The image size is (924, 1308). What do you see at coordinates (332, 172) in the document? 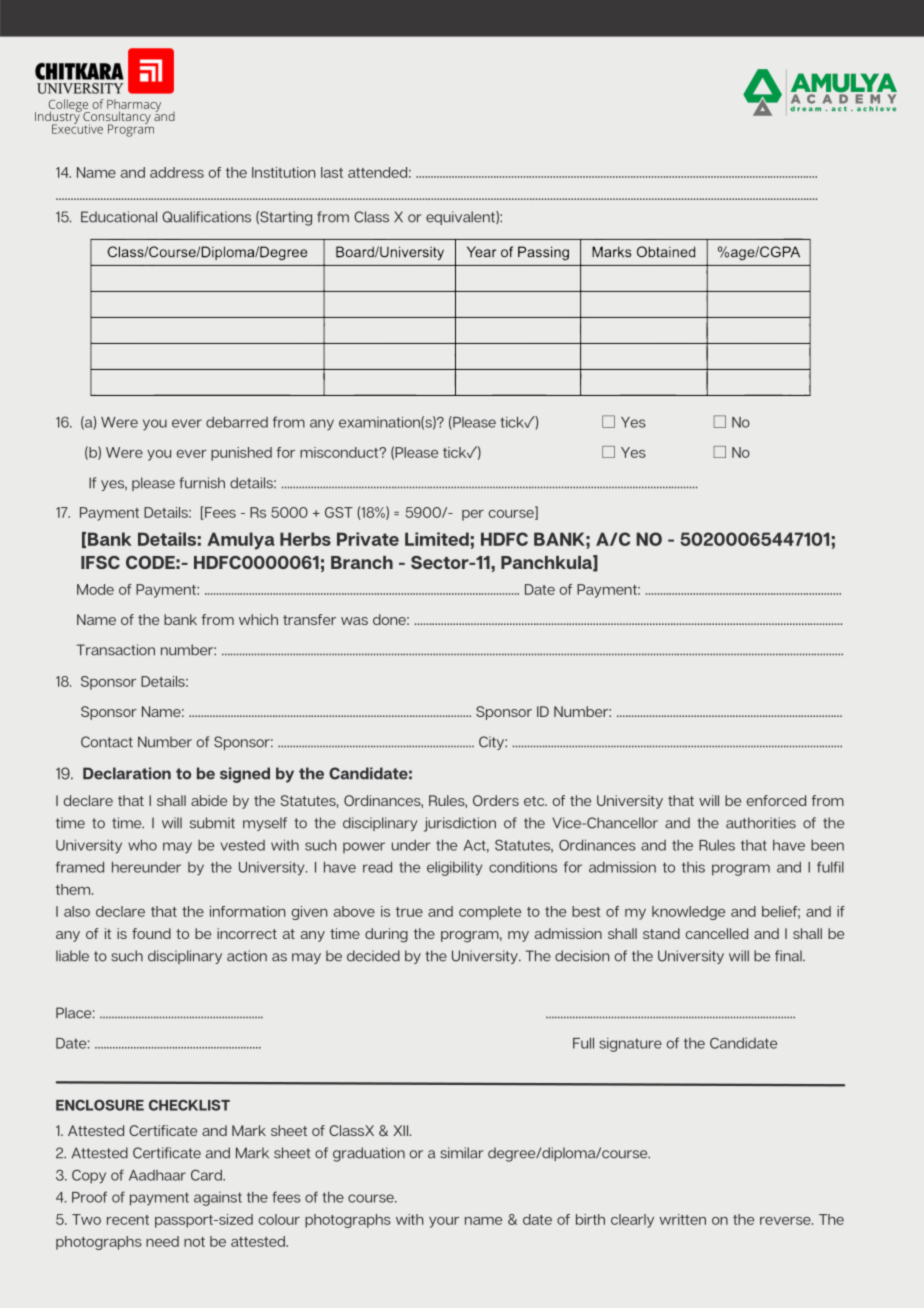
I see `last` at bounding box center [332, 172].
